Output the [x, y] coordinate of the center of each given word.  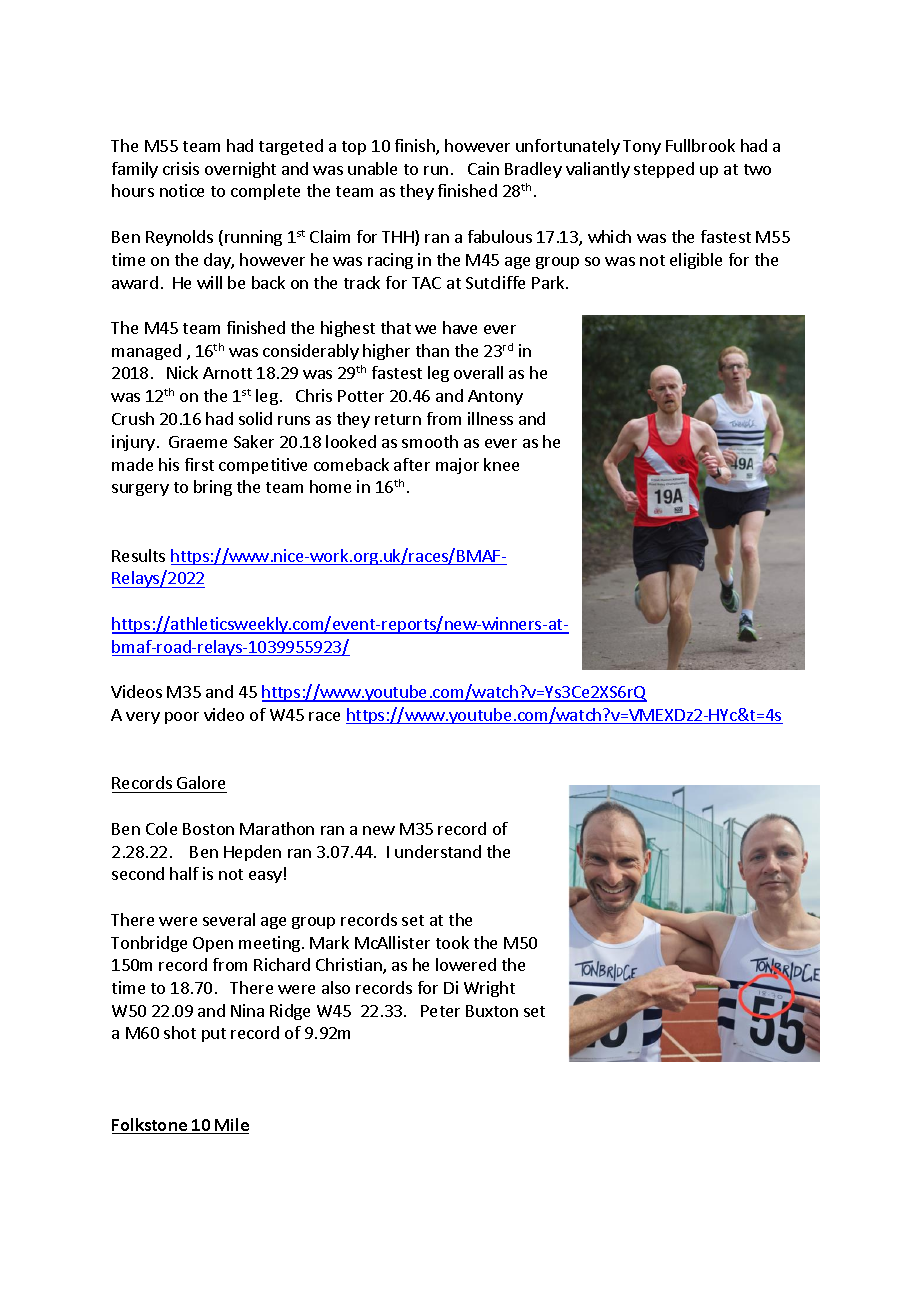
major [457, 466]
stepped [664, 170]
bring [213, 488]
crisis [181, 168]
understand [438, 851]
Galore [201, 782]
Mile [231, 1126]
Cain [483, 168]
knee [501, 464]
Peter [440, 1011]
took [452, 942]
